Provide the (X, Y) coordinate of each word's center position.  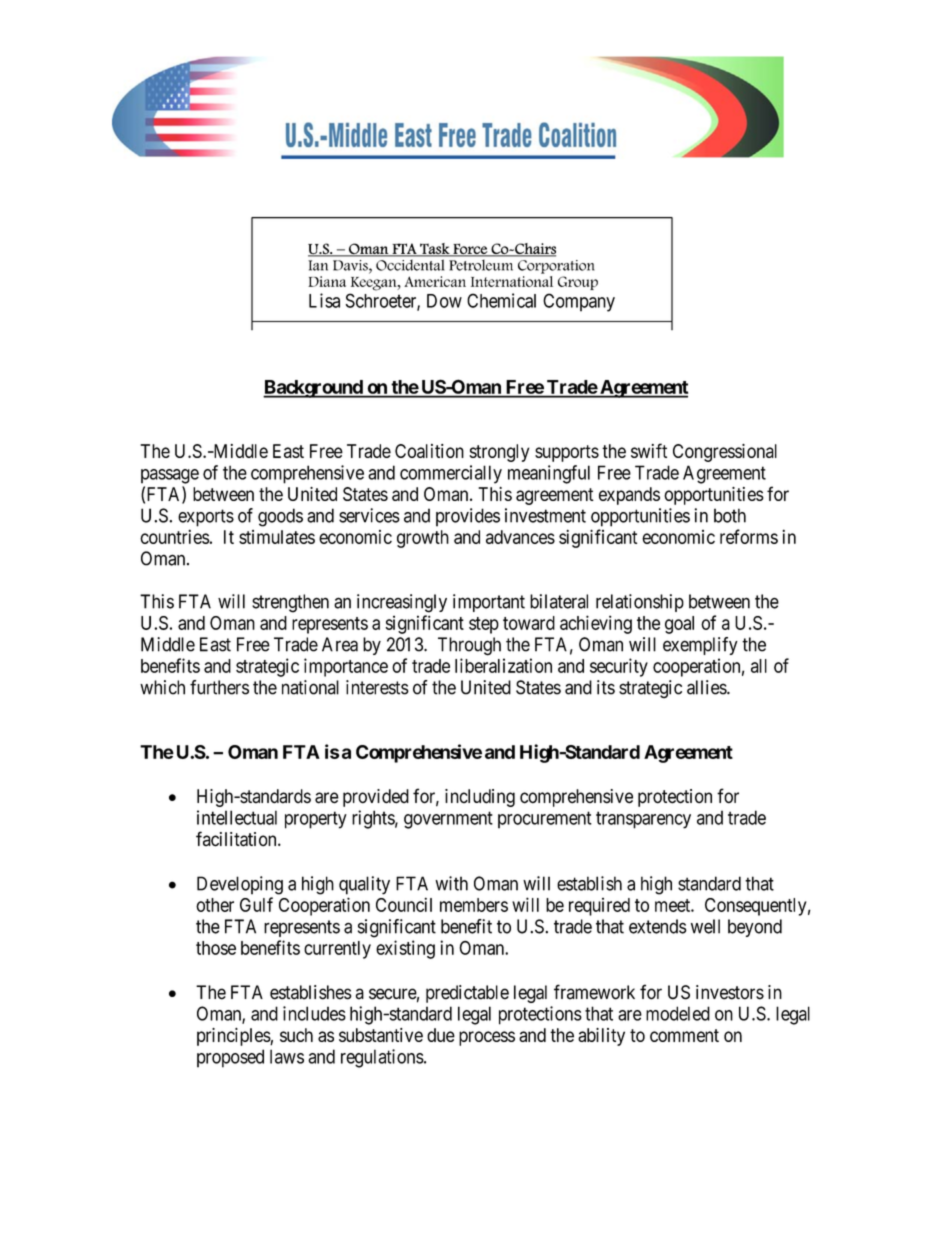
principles (234, 1037)
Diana (327, 281)
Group (578, 283)
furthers (219, 687)
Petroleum (481, 265)
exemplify (700, 646)
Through (469, 646)
